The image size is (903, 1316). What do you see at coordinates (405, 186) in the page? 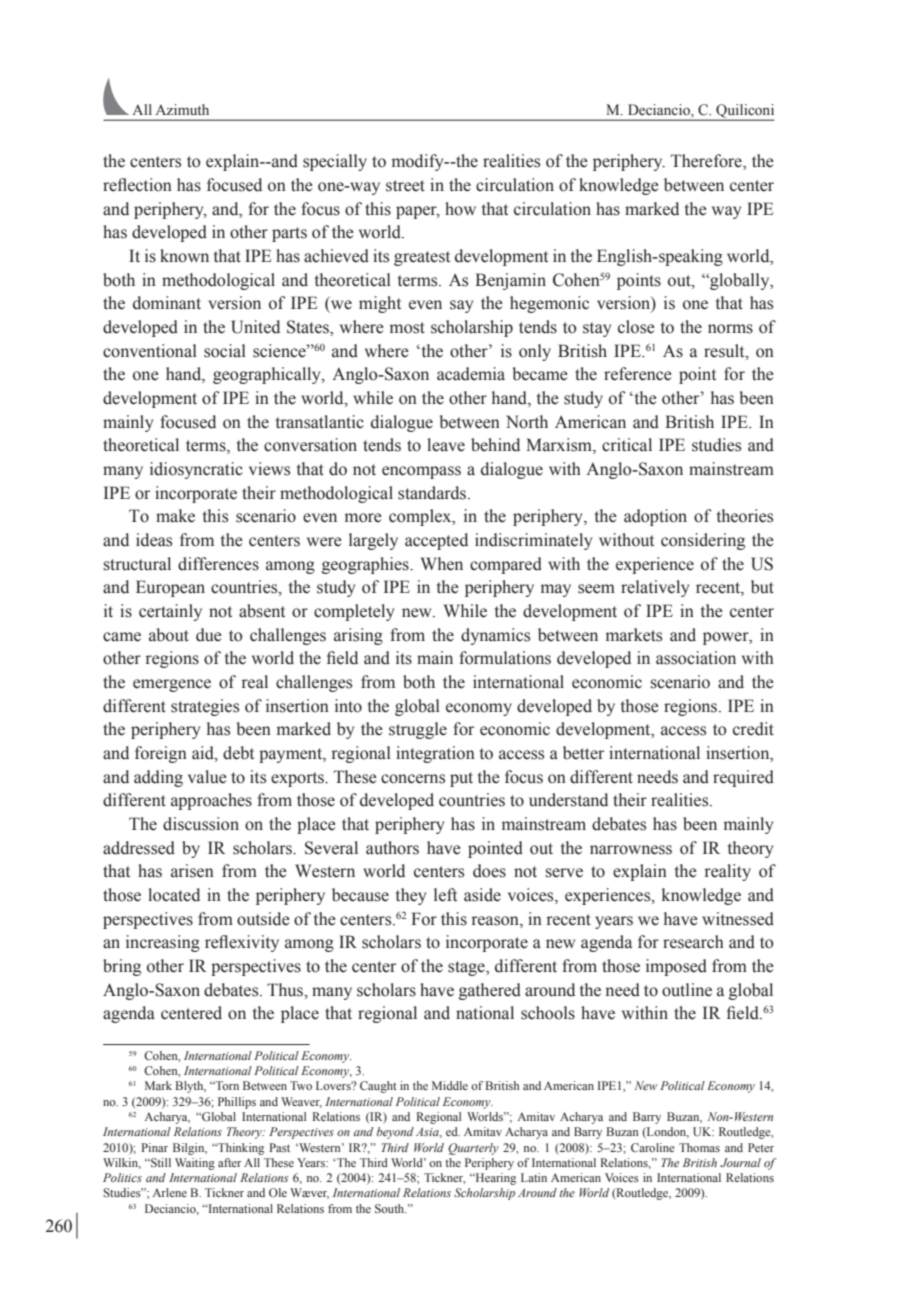
I see `street` at bounding box center [405, 186].
